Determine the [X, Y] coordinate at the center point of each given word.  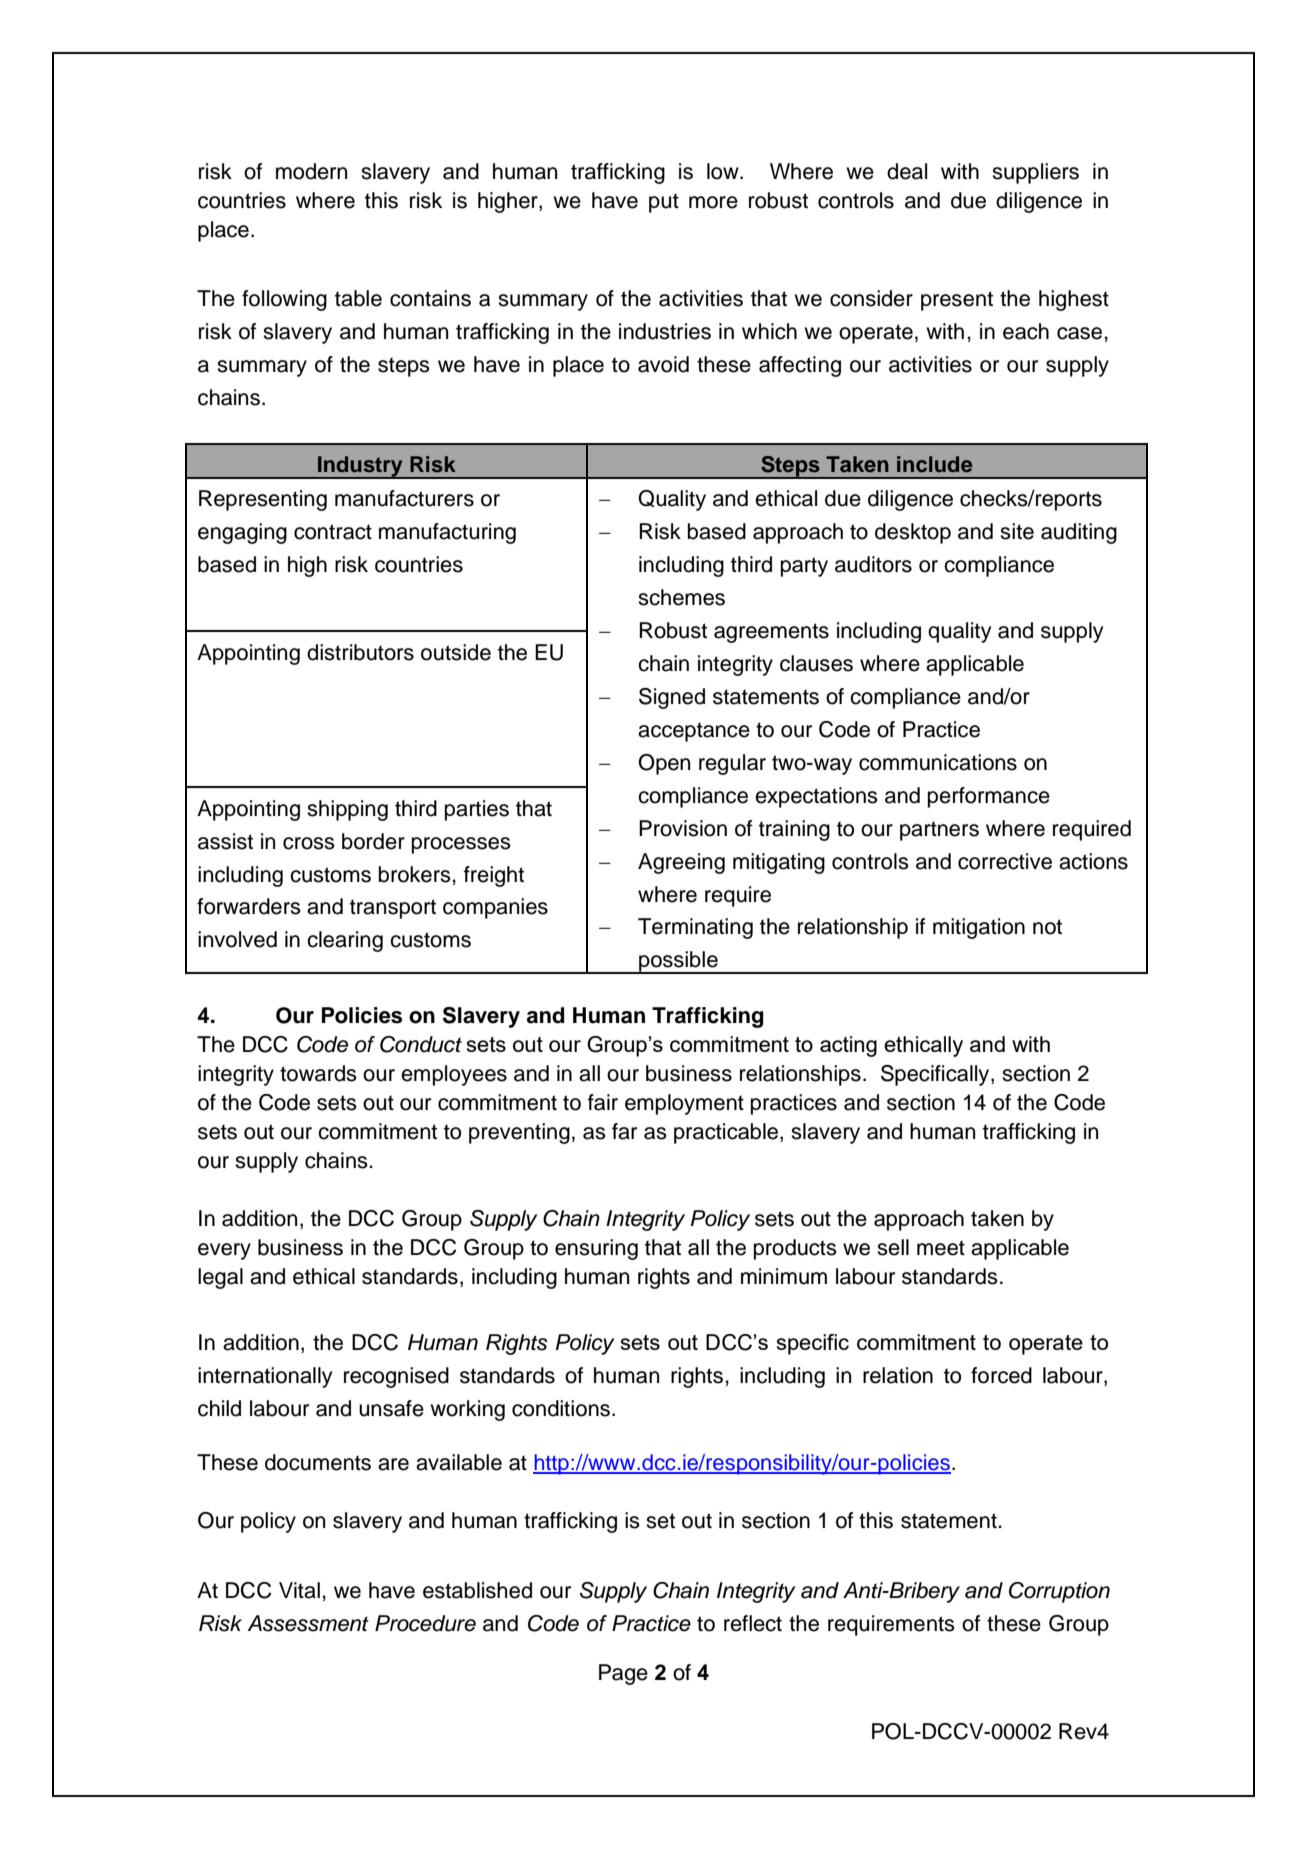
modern [311, 171]
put [664, 203]
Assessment [308, 1623]
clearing [345, 941]
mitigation [979, 928]
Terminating [695, 928]
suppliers [1035, 173]
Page [623, 1674]
